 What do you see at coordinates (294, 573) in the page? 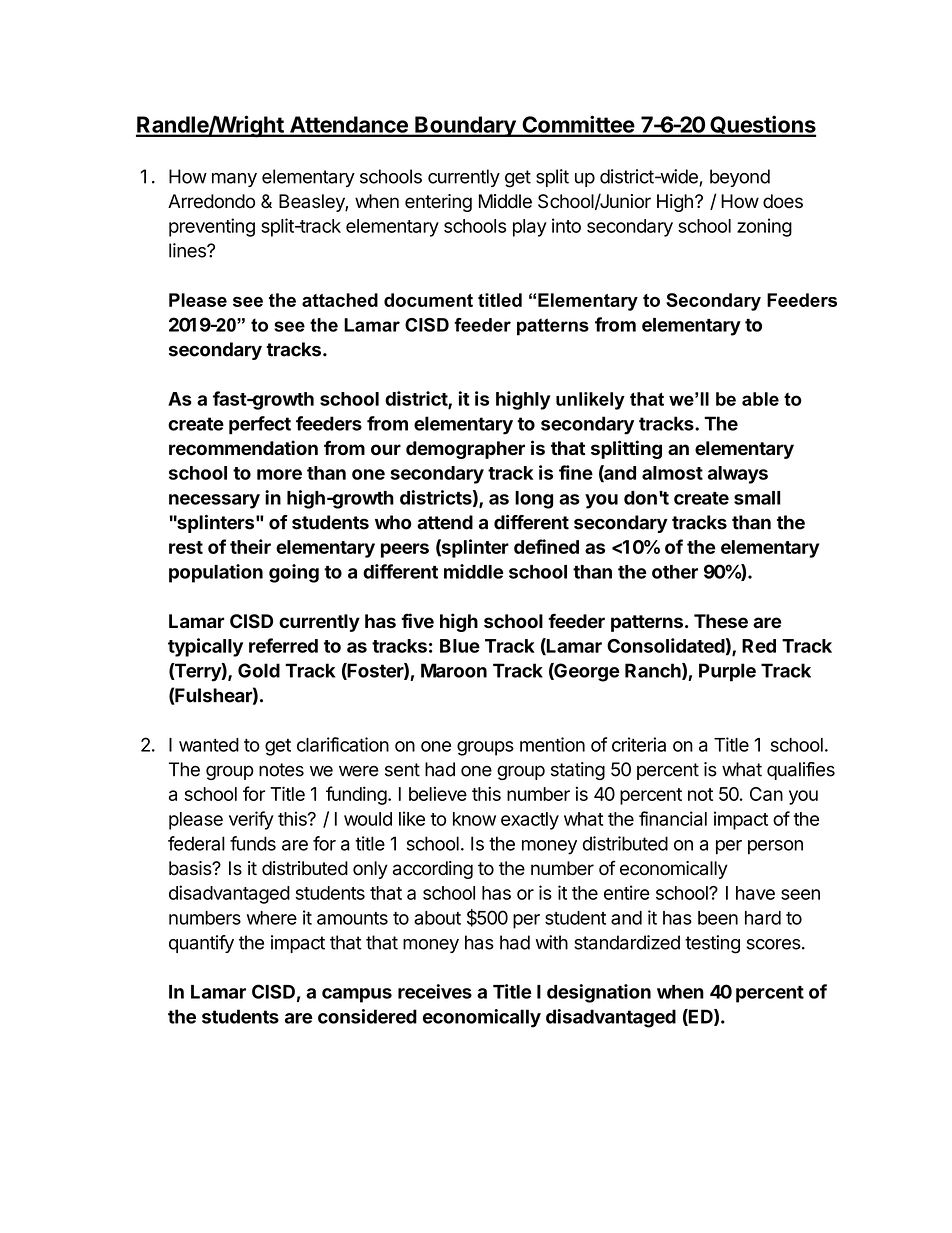
I see `going` at bounding box center [294, 573].
